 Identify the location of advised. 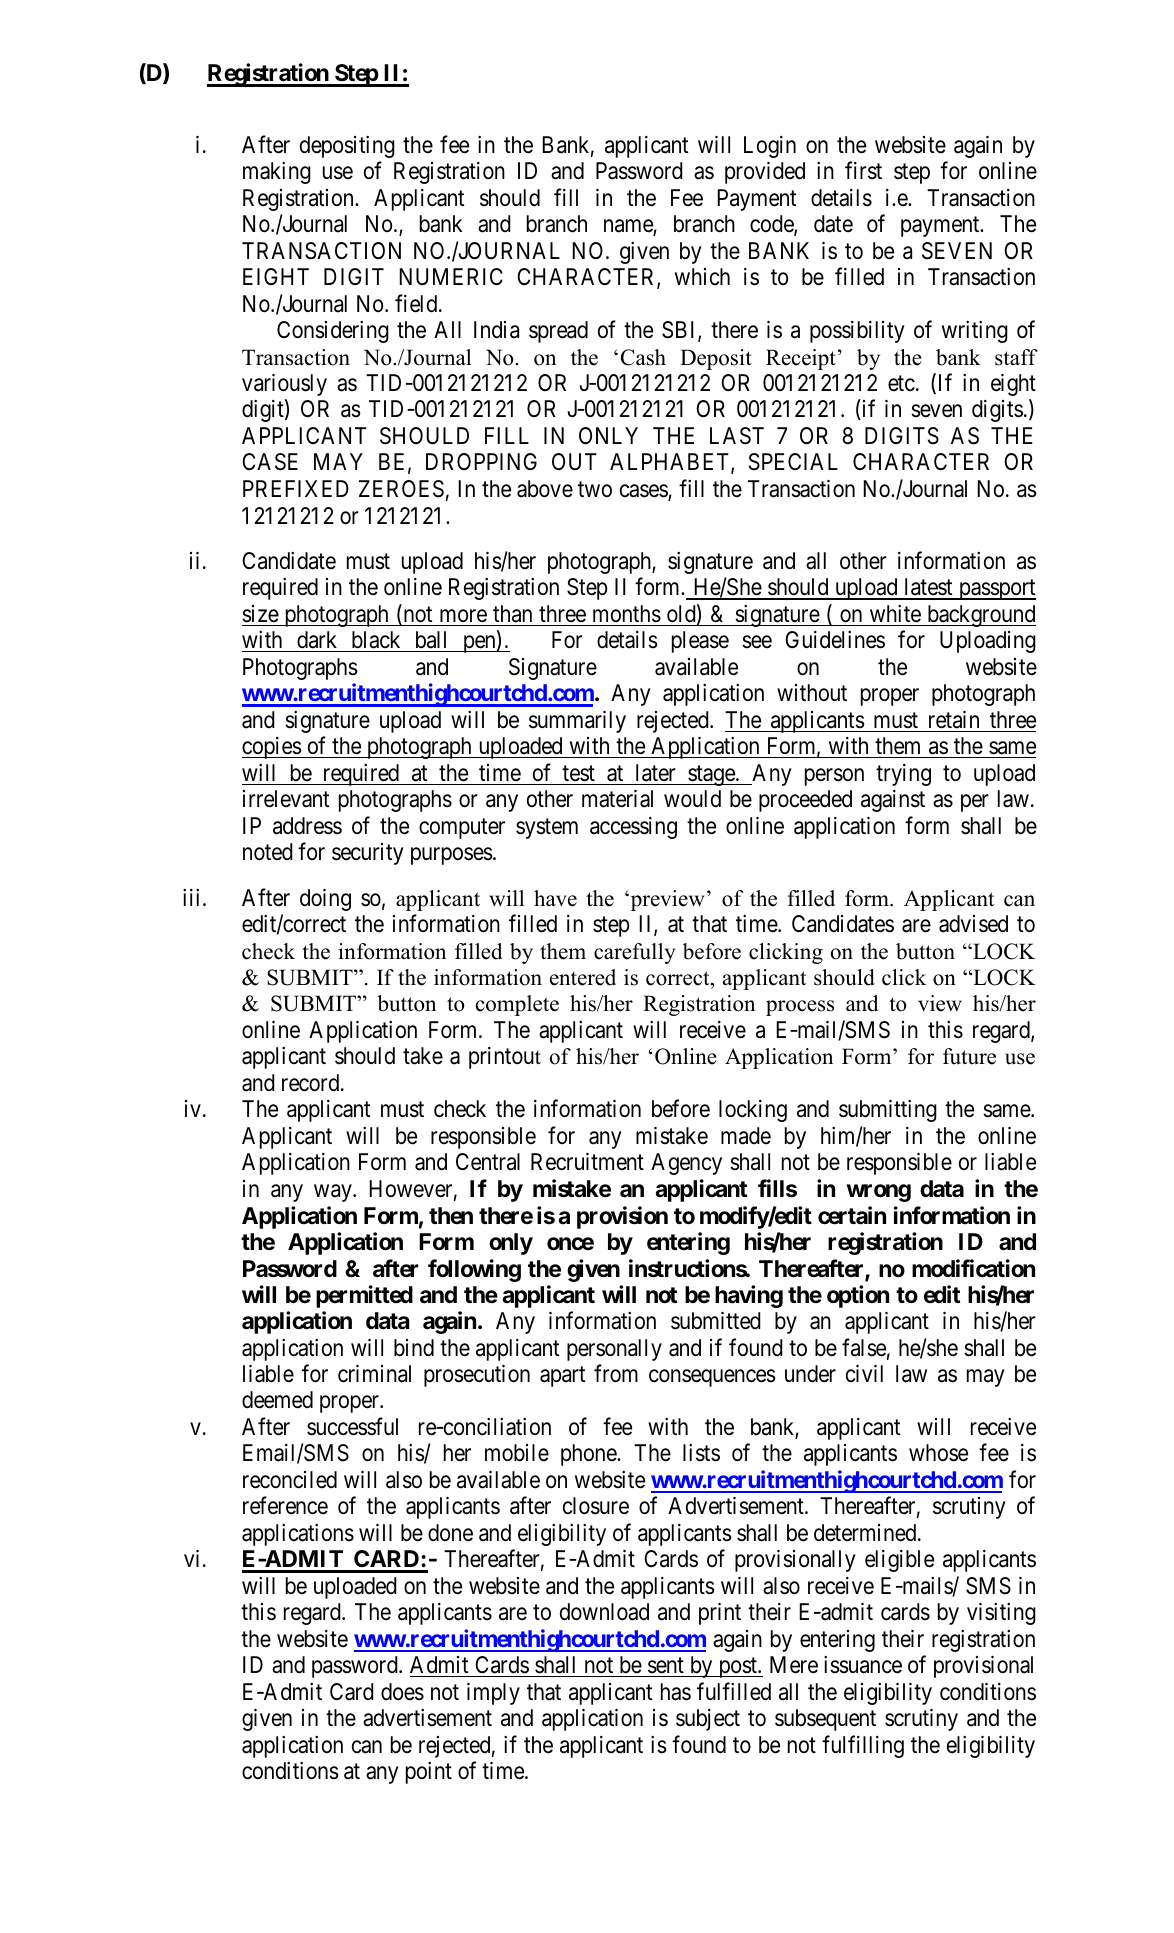
(973, 924).
